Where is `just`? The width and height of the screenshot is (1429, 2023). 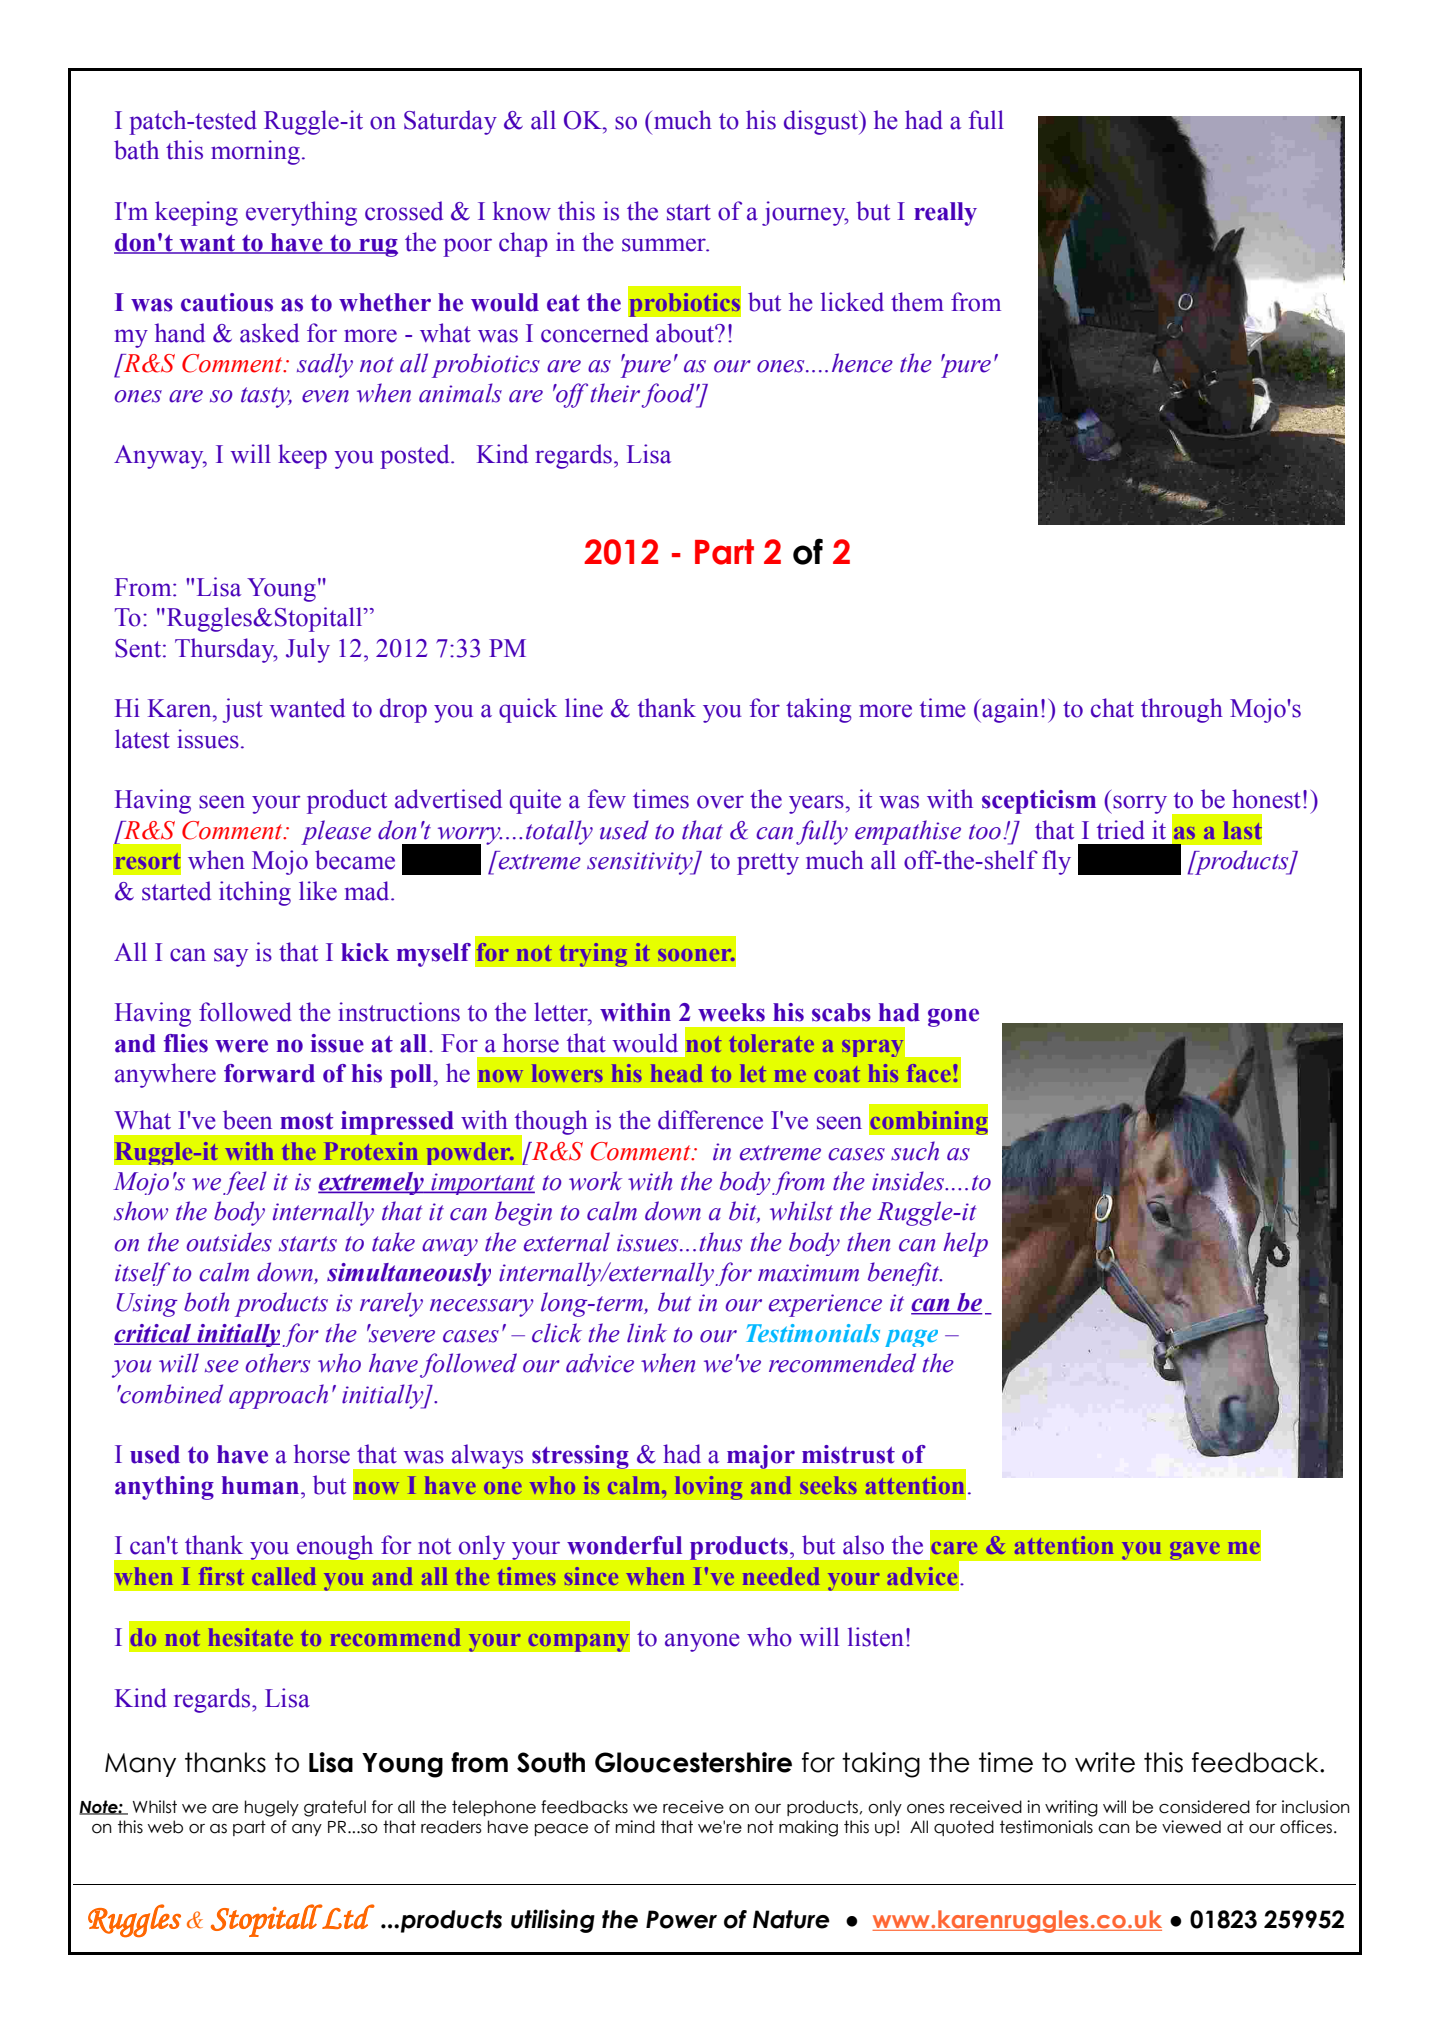
just is located at coordinates (242, 710).
